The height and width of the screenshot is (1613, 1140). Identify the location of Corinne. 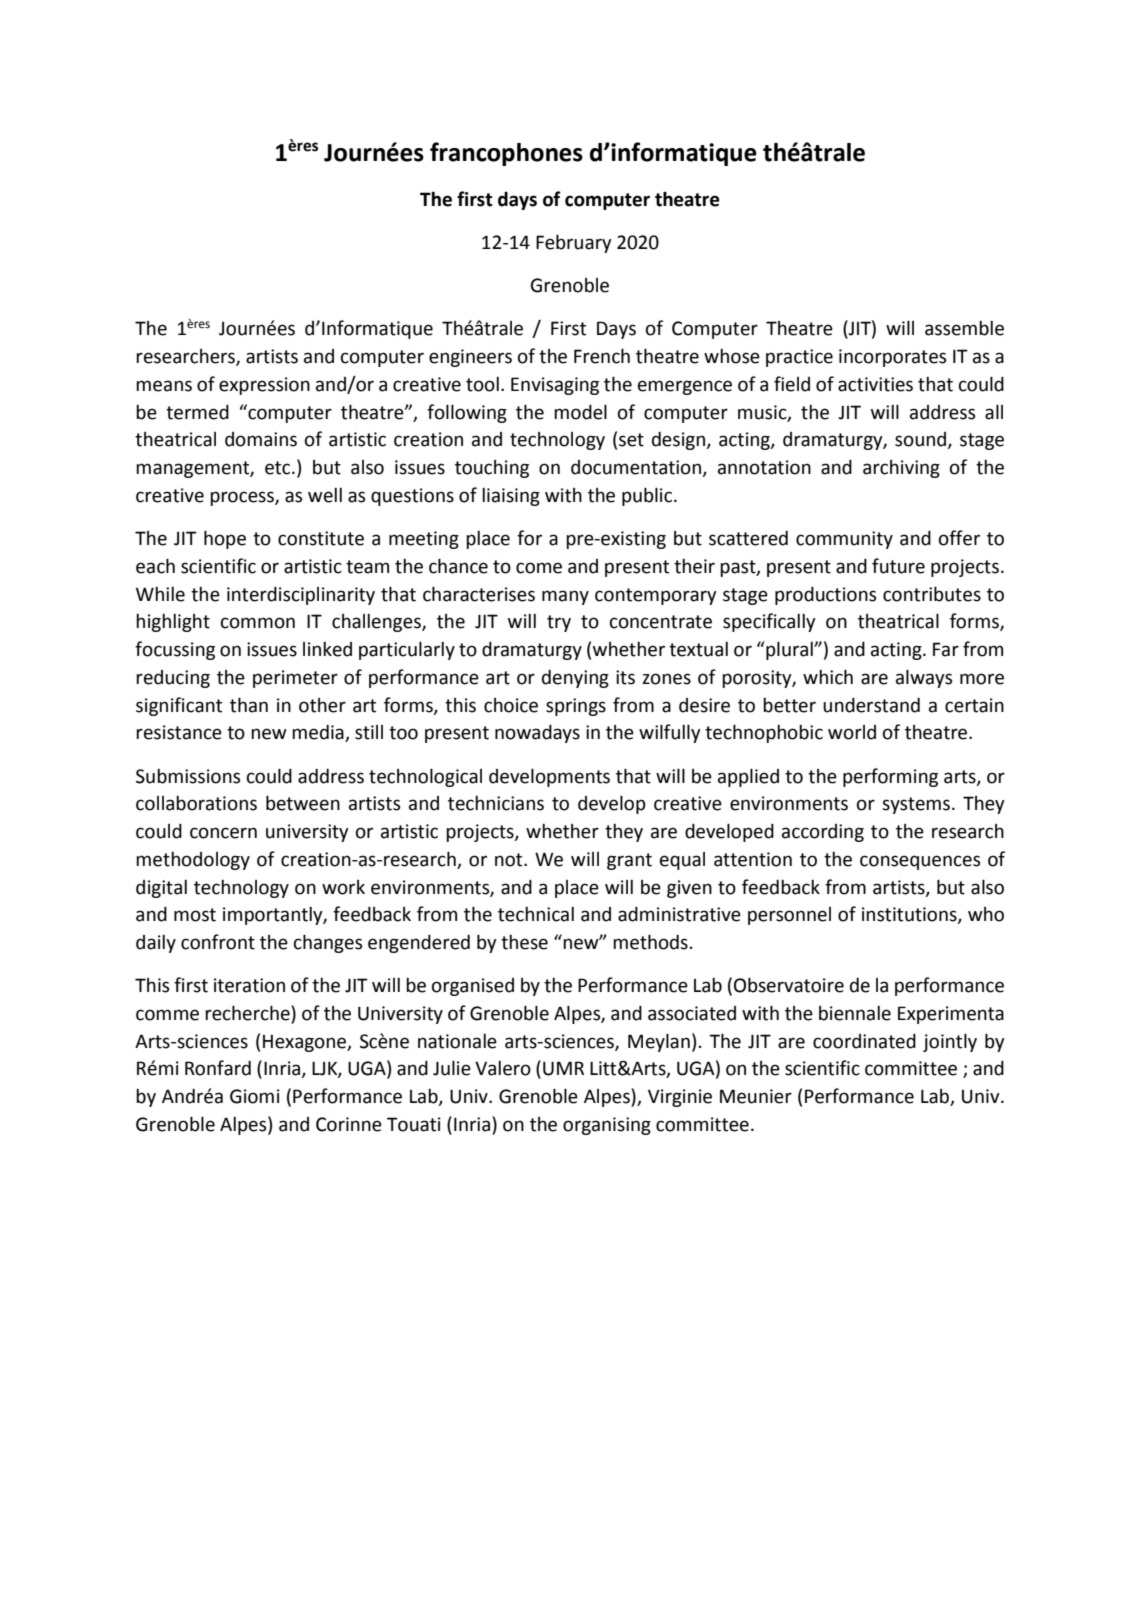
(349, 1124).
